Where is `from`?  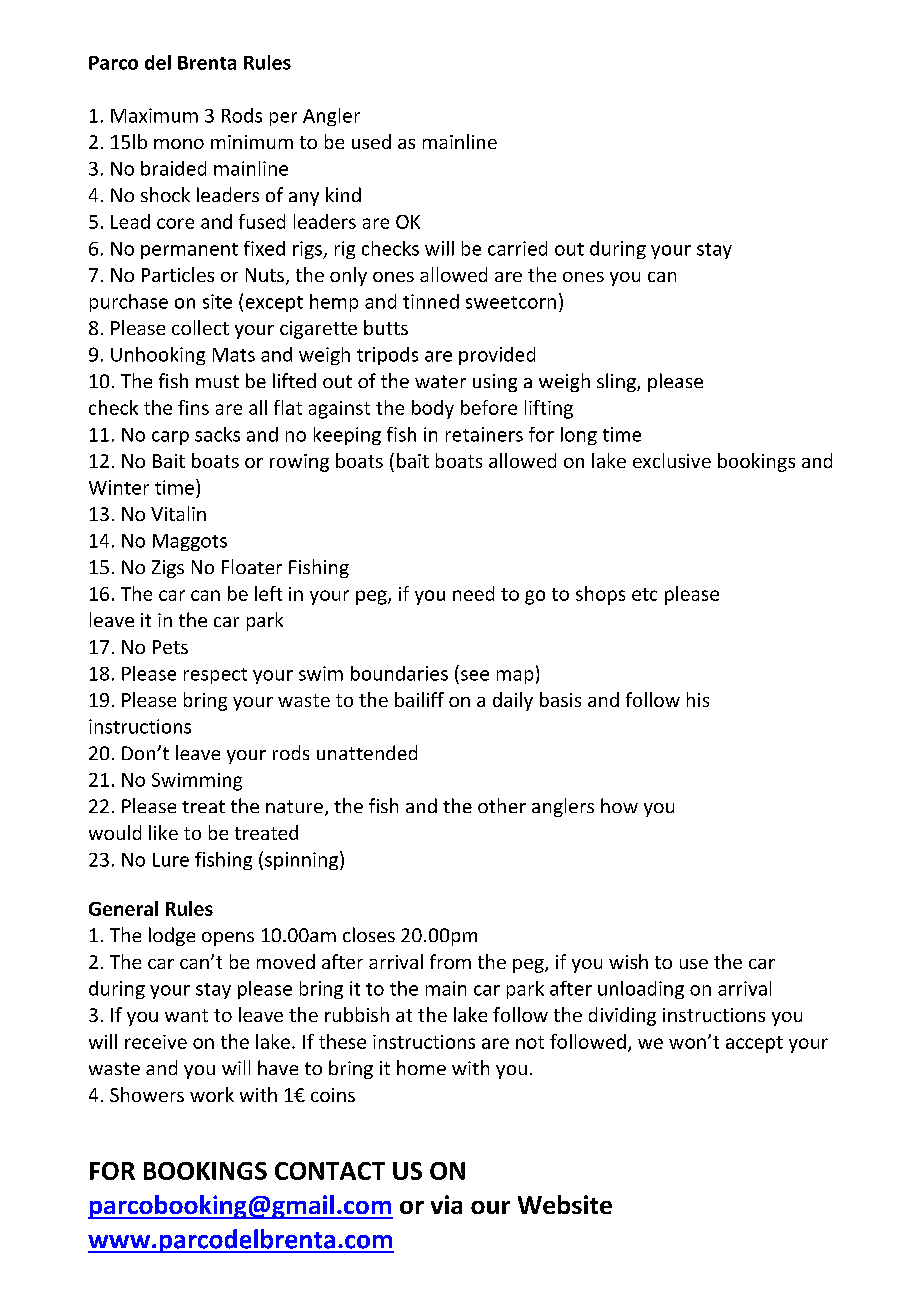
from is located at coordinates (450, 961).
